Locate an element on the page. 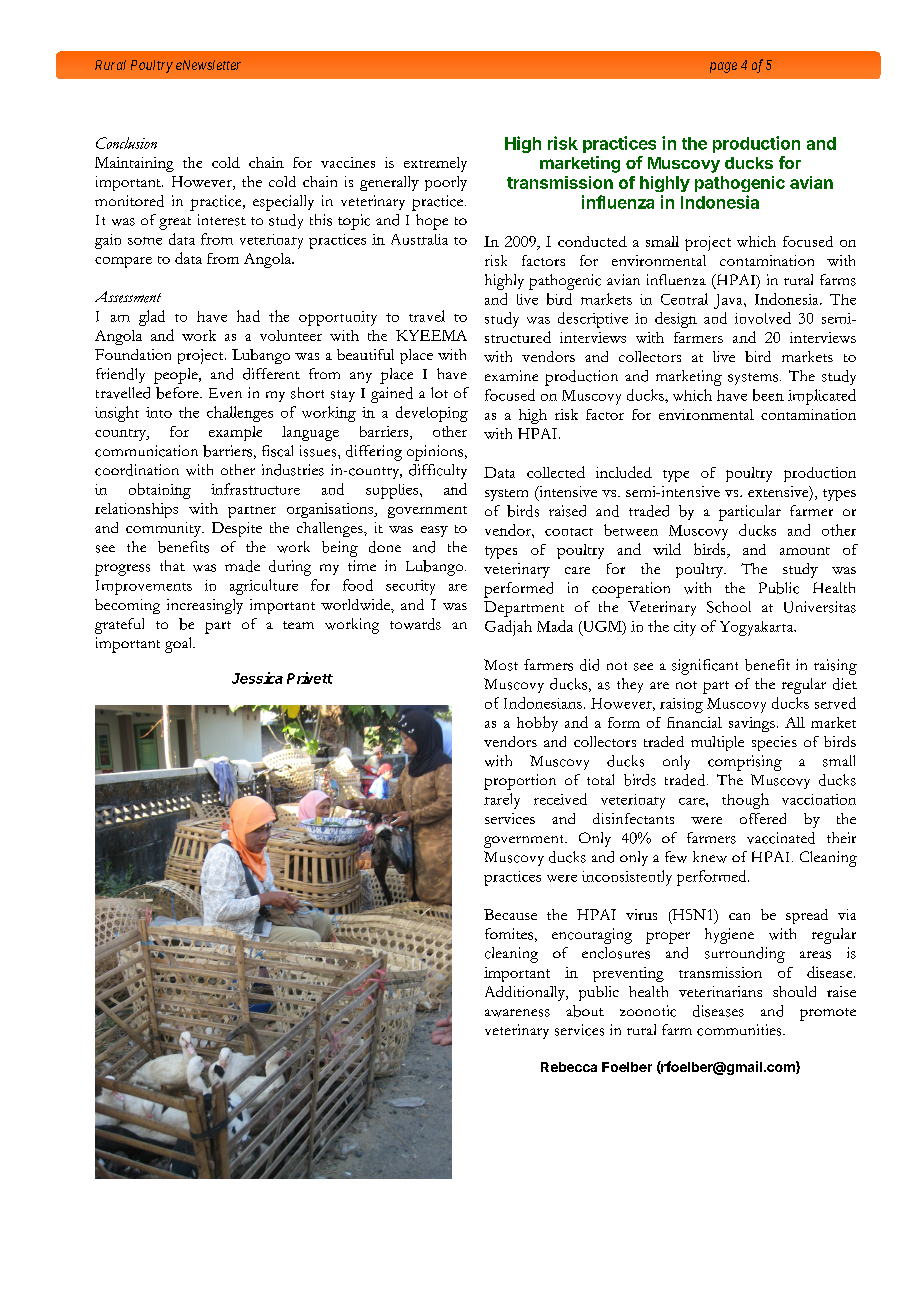 This image has width=924, height=1308. Additionally is located at coordinates (526, 993).
